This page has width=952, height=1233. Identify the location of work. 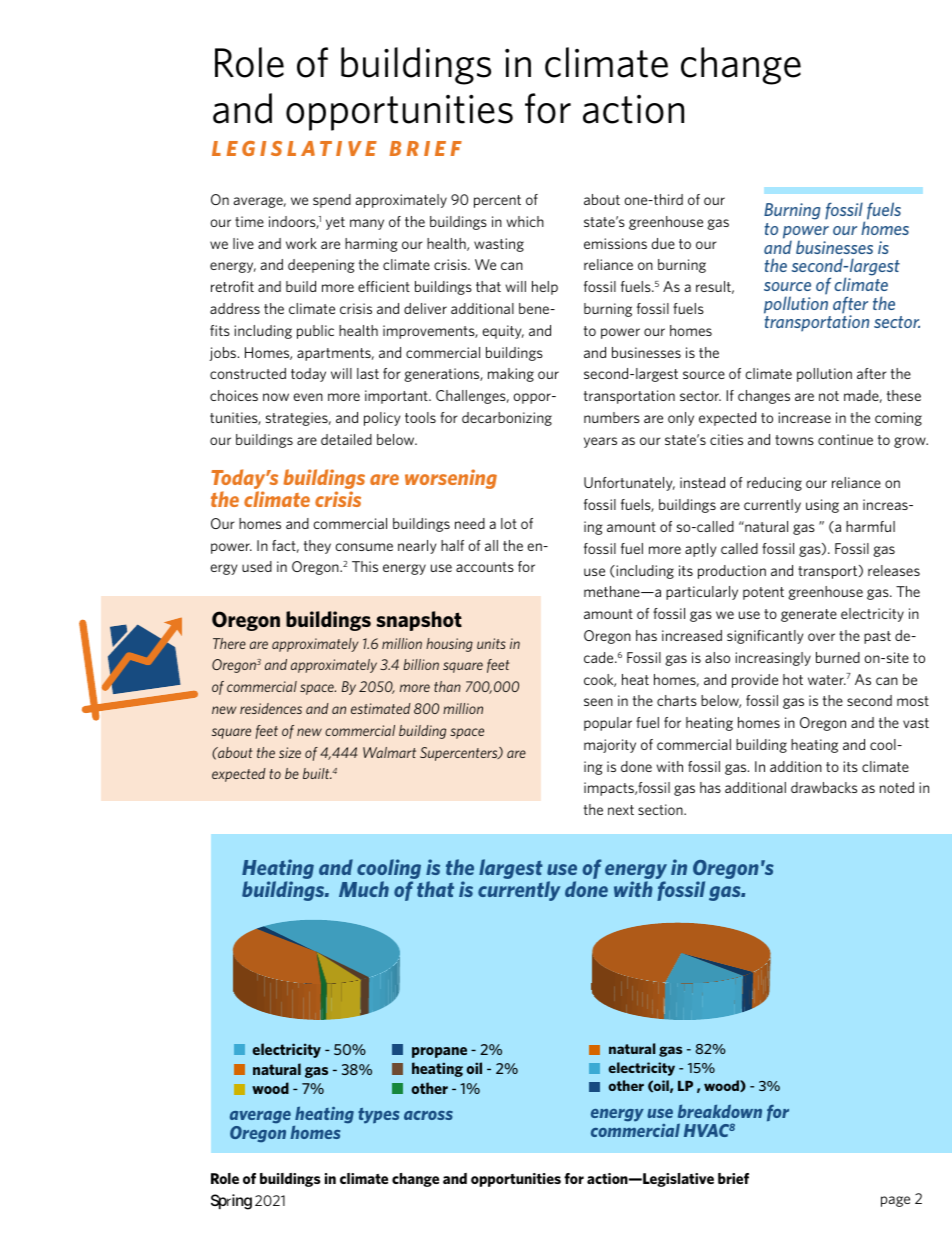
(301, 243).
